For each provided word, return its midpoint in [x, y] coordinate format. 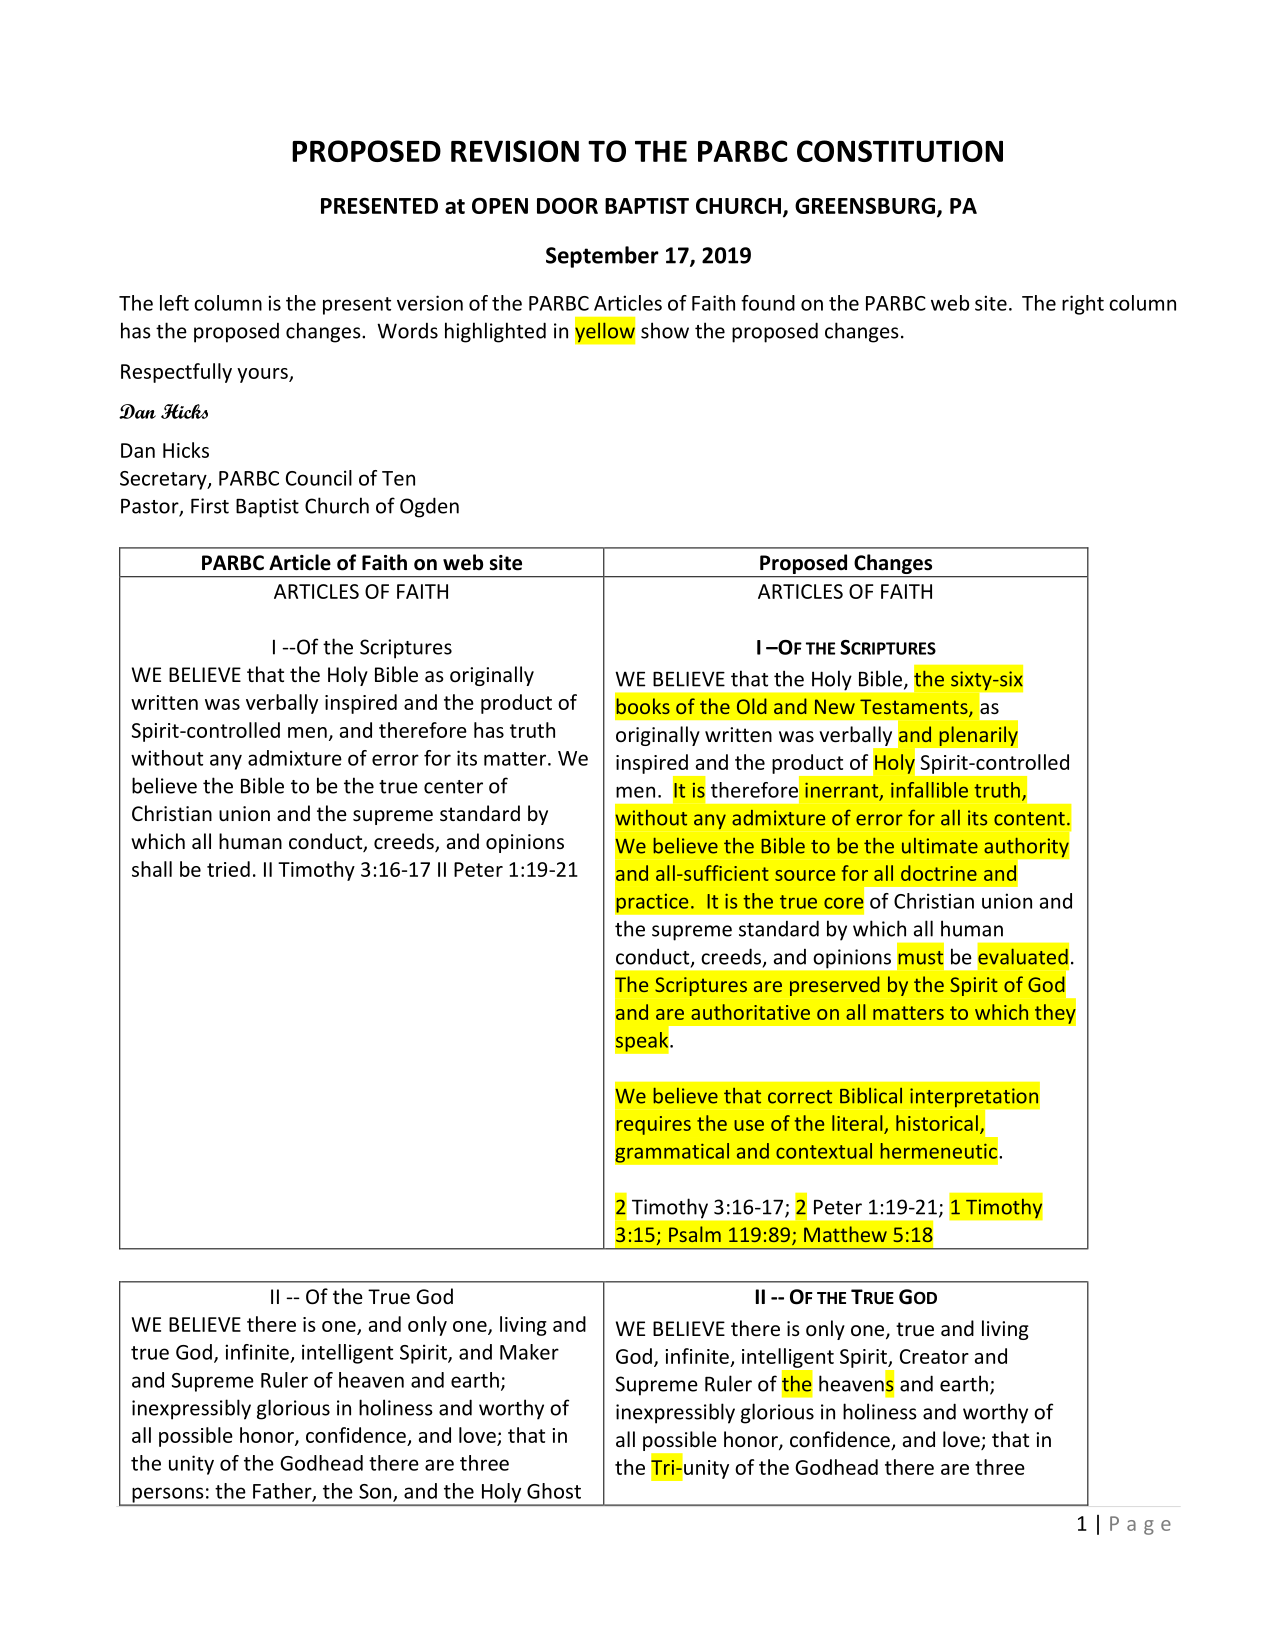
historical [937, 1123]
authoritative [750, 1012]
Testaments [915, 708]
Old [752, 706]
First [210, 506]
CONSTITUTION [900, 151]
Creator [934, 1356]
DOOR [567, 205]
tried [228, 869]
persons [168, 1496]
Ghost [554, 1491]
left [174, 303]
